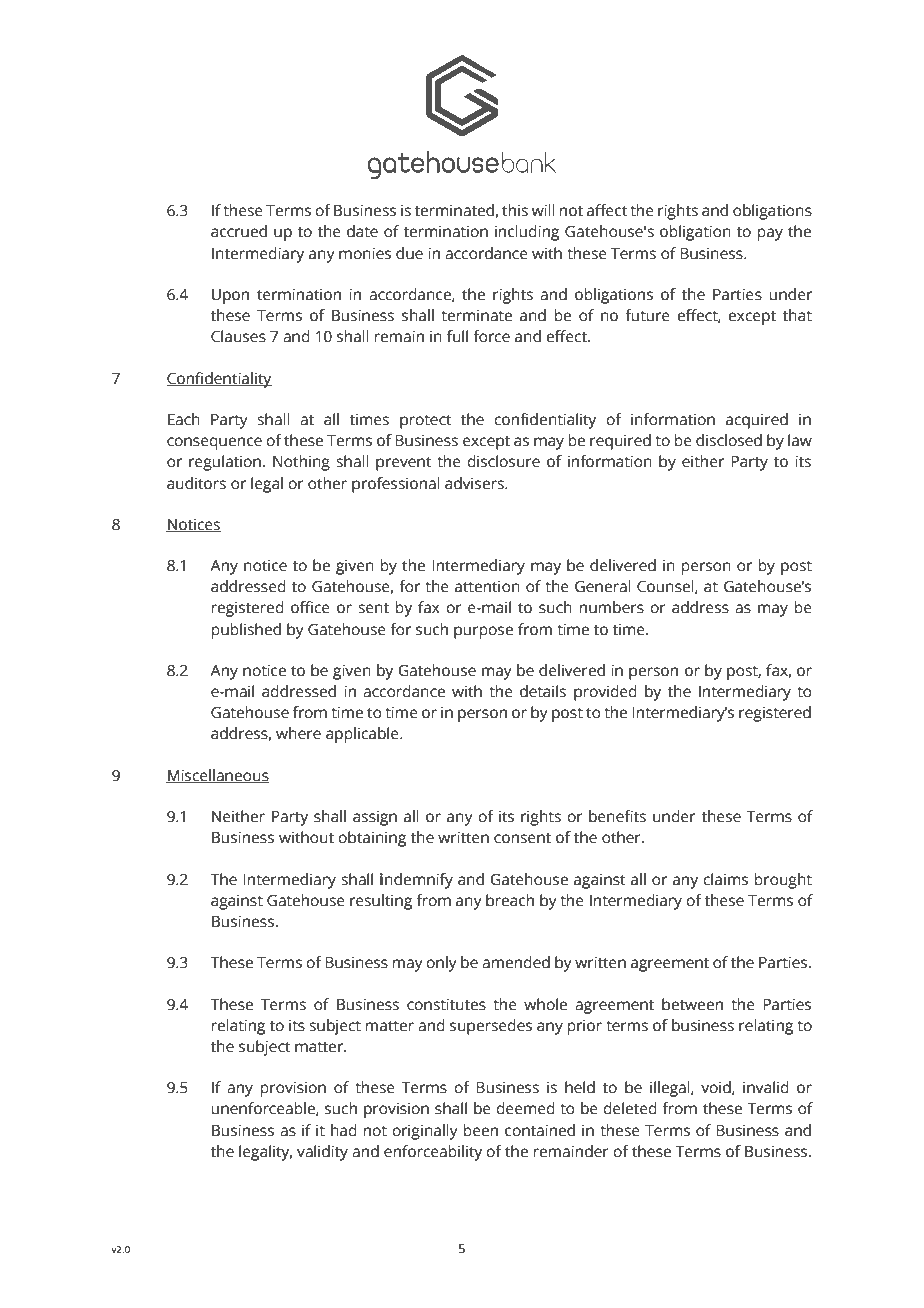  I want to click on disclosure, so click(503, 461).
